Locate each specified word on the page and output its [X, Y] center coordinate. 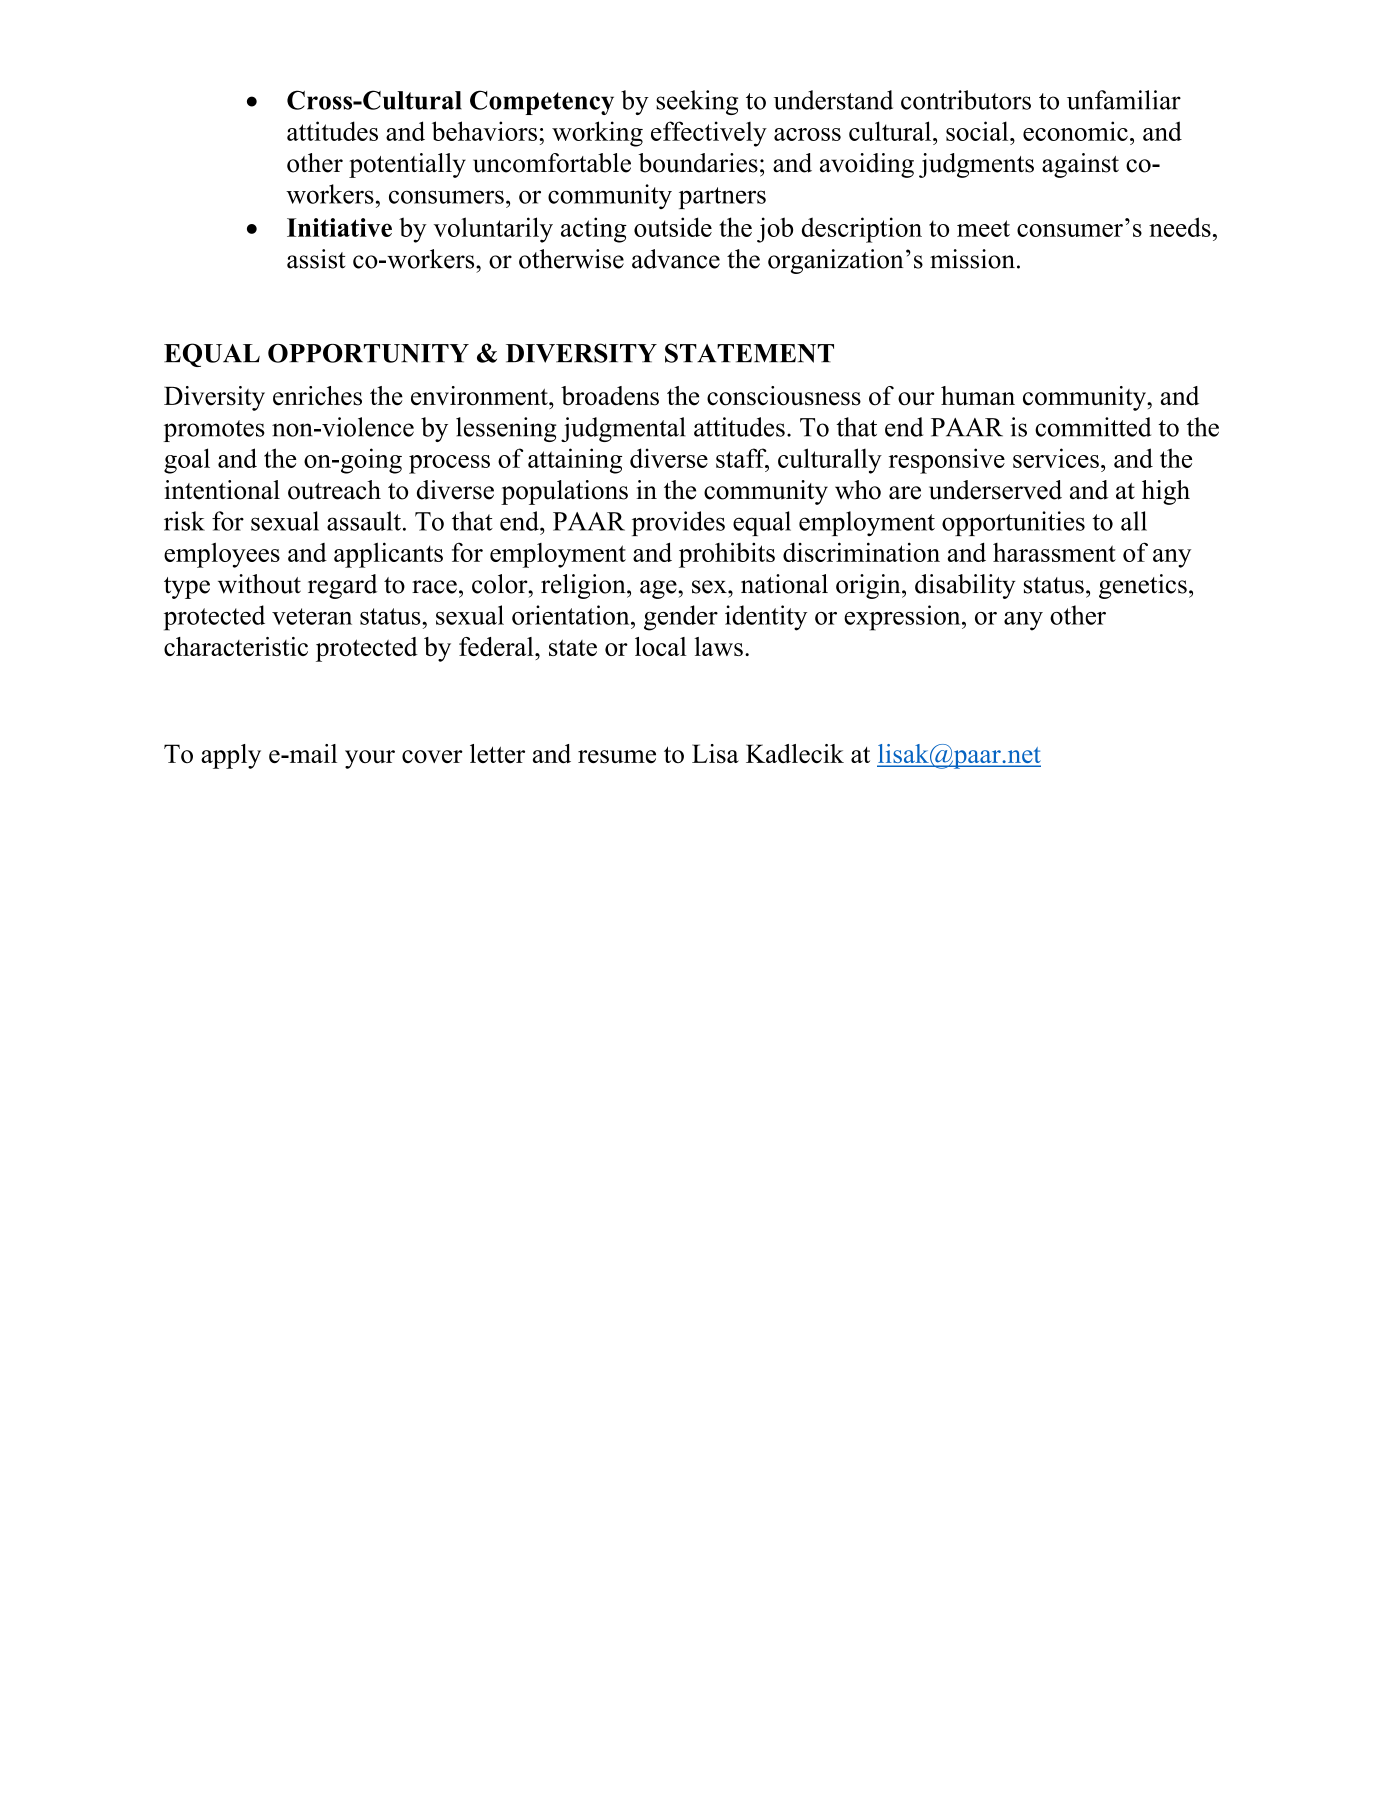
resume [617, 756]
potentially [407, 165]
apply [231, 756]
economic [1075, 131]
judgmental [623, 429]
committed [1093, 427]
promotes [214, 431]
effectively [709, 134]
